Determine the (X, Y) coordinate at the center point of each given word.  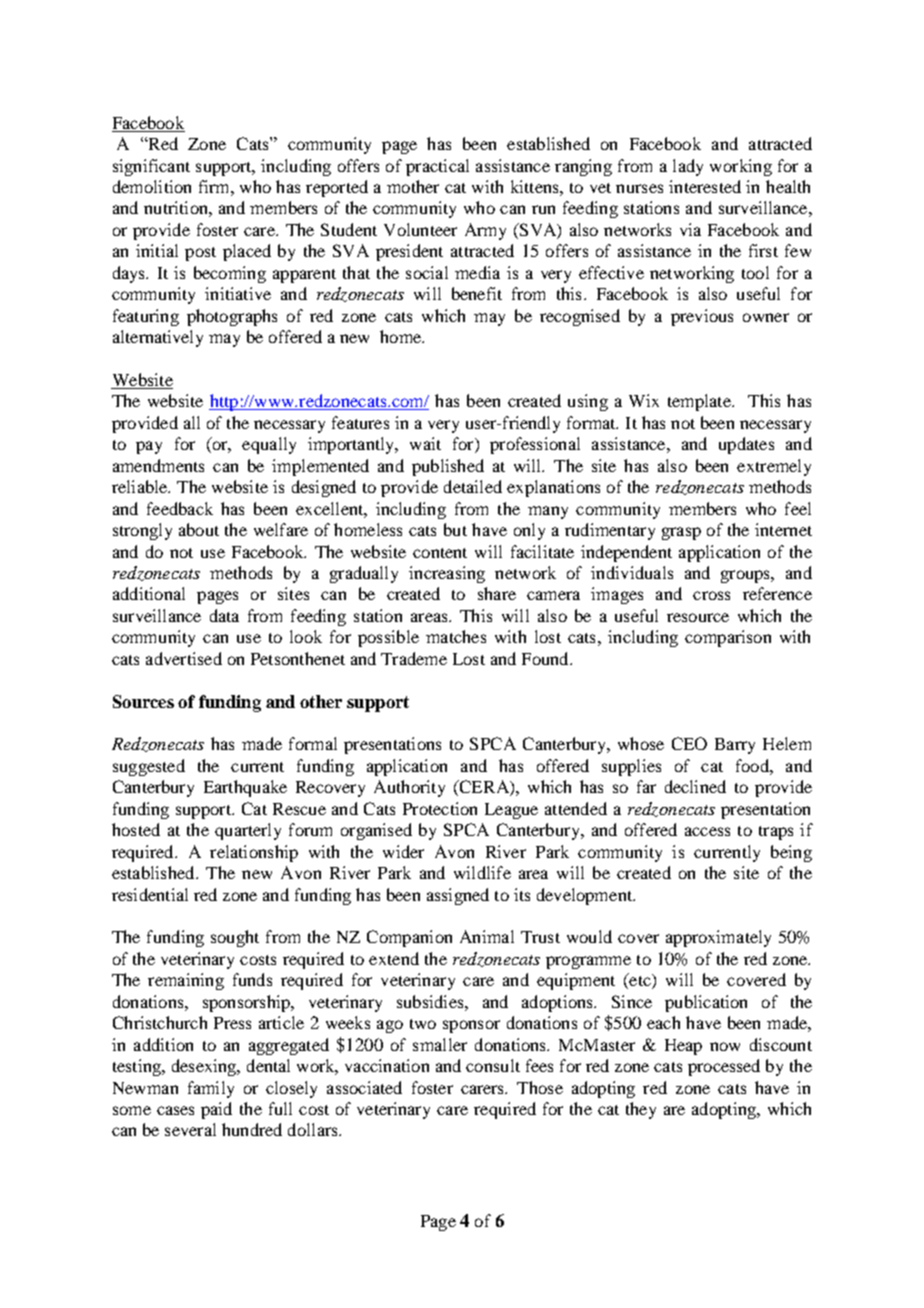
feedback (180, 508)
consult (493, 1065)
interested (705, 186)
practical (437, 167)
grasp (681, 533)
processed (724, 1067)
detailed (473, 486)
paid (216, 1110)
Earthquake (245, 788)
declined (695, 786)
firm (215, 186)
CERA (484, 788)
